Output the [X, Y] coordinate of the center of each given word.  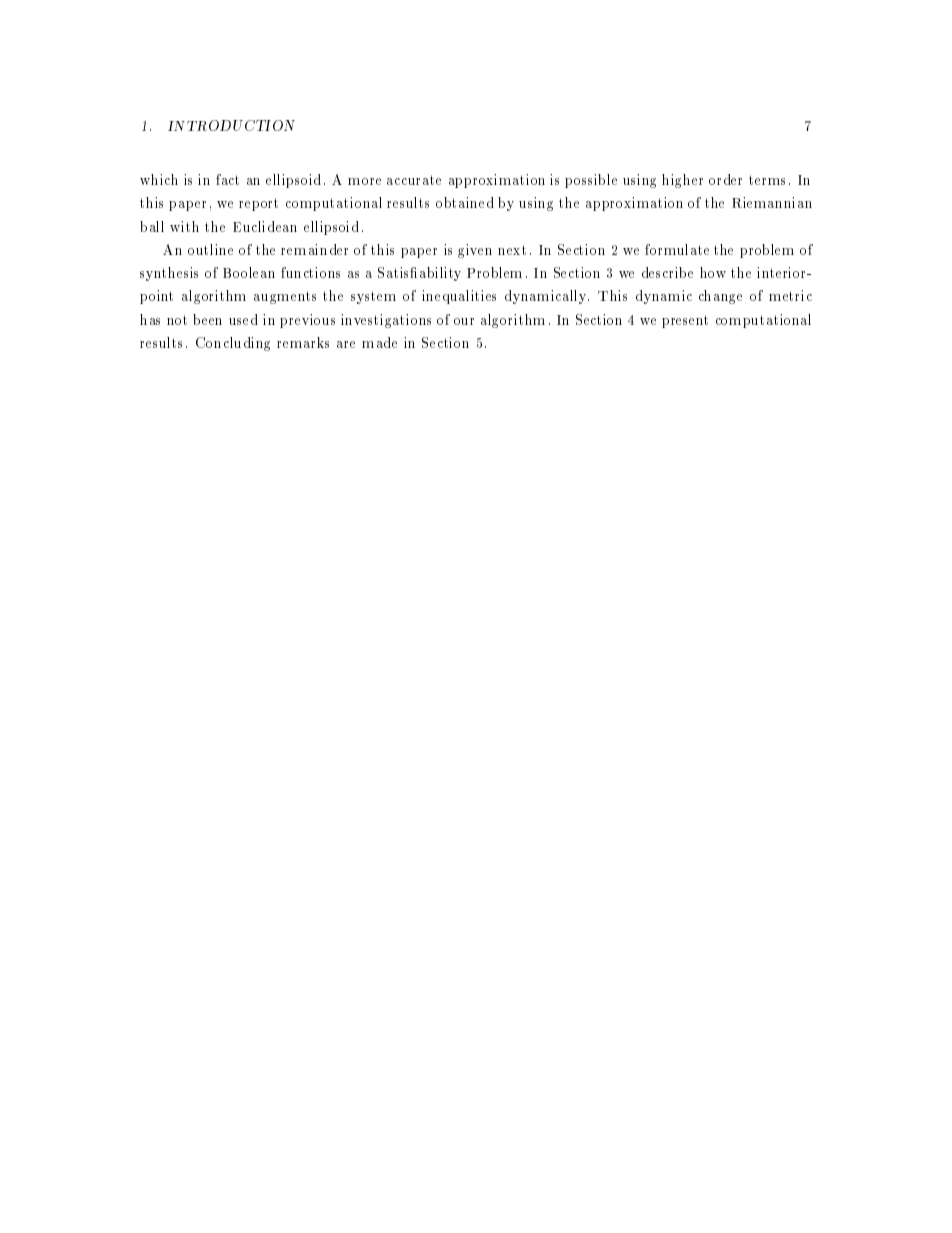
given [475, 251]
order [725, 179]
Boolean [249, 272]
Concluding [233, 344]
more [364, 181]
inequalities [459, 297]
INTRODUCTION [231, 125]
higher [682, 181]
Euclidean [265, 226]
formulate [677, 249]
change [720, 297]
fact [227, 179]
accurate [414, 180]
